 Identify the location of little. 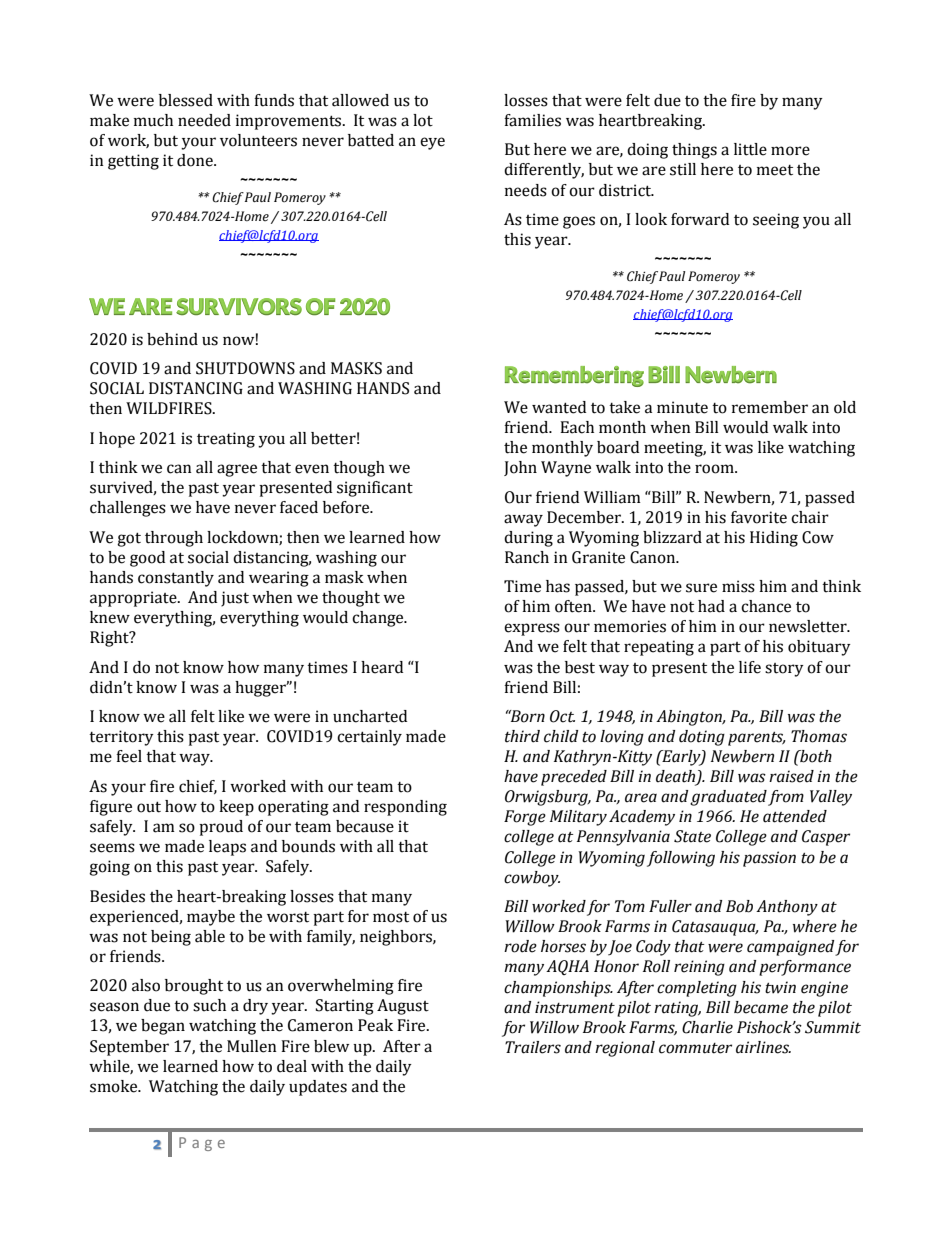
(750, 149).
